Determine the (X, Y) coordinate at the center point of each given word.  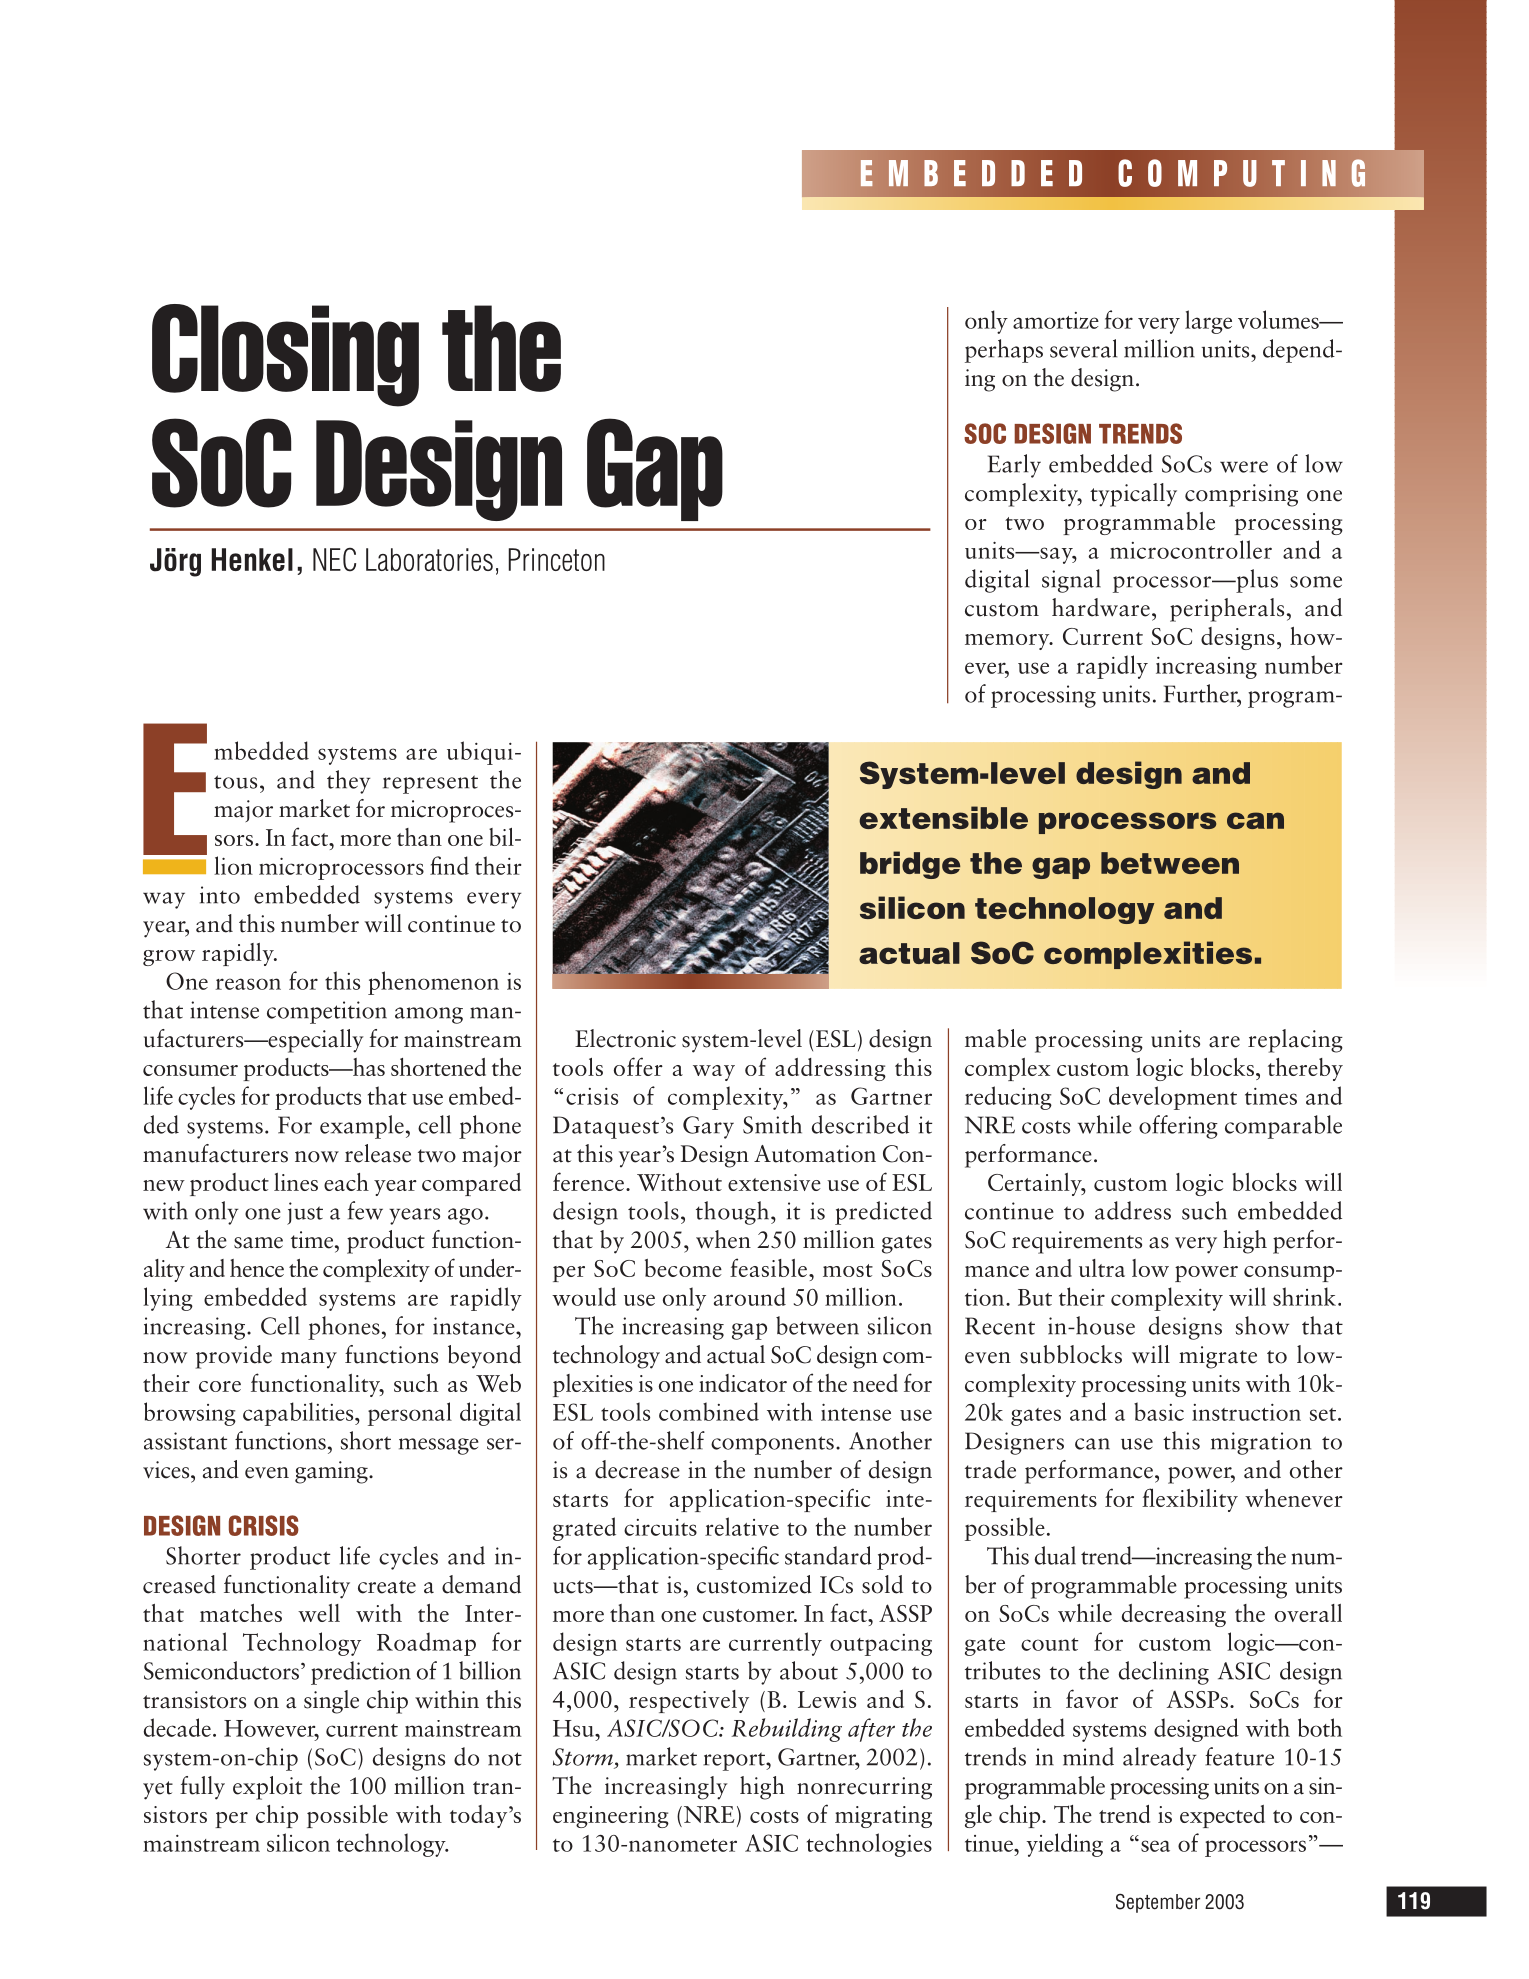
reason (248, 984)
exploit (267, 1788)
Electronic (625, 1038)
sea (1155, 1846)
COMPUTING (1242, 173)
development (1173, 1098)
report (735, 1761)
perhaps (1004, 351)
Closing (285, 355)
